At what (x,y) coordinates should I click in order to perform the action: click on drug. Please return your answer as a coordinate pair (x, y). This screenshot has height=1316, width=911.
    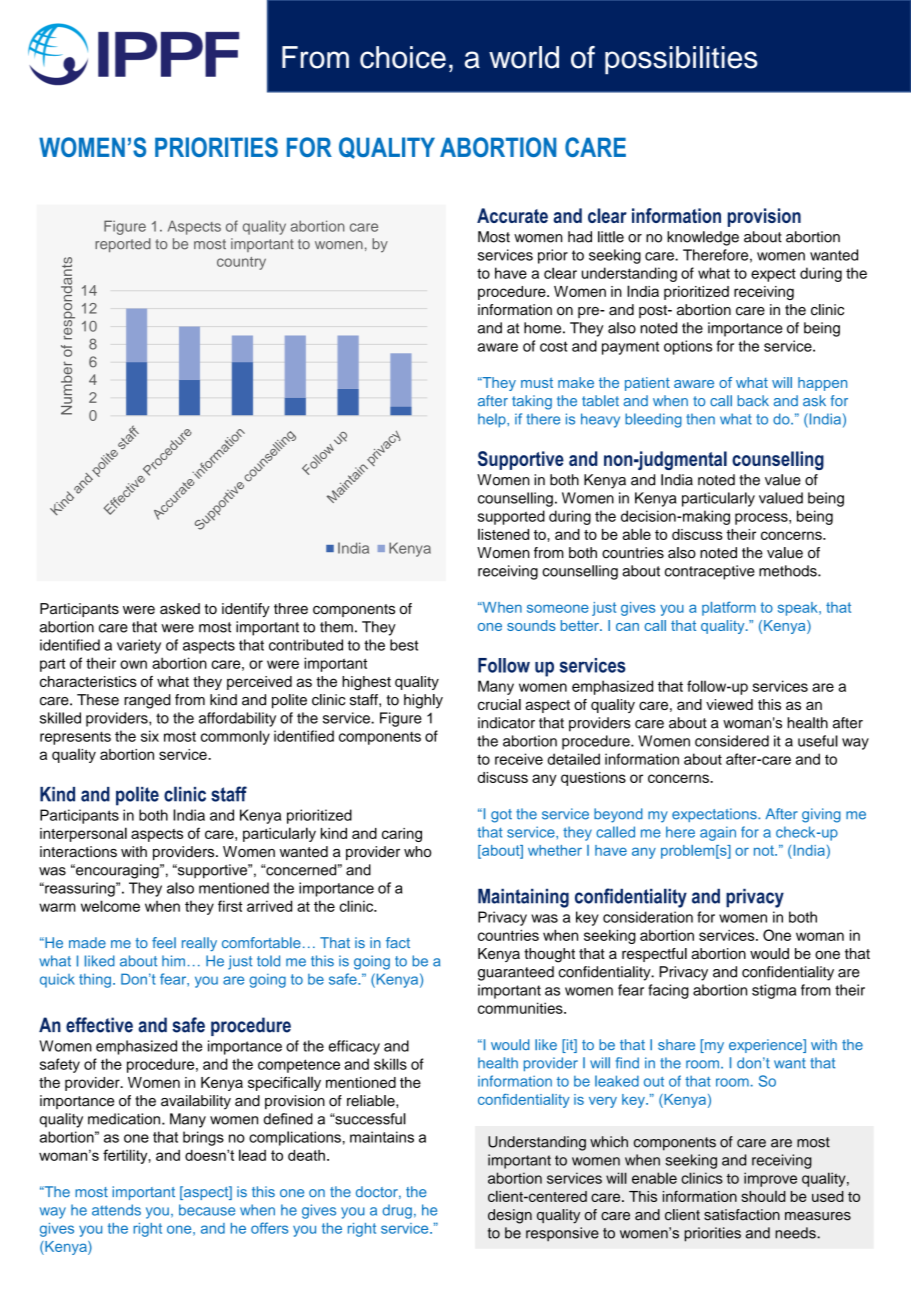
    Looking at the image, I should click on (397, 1211).
